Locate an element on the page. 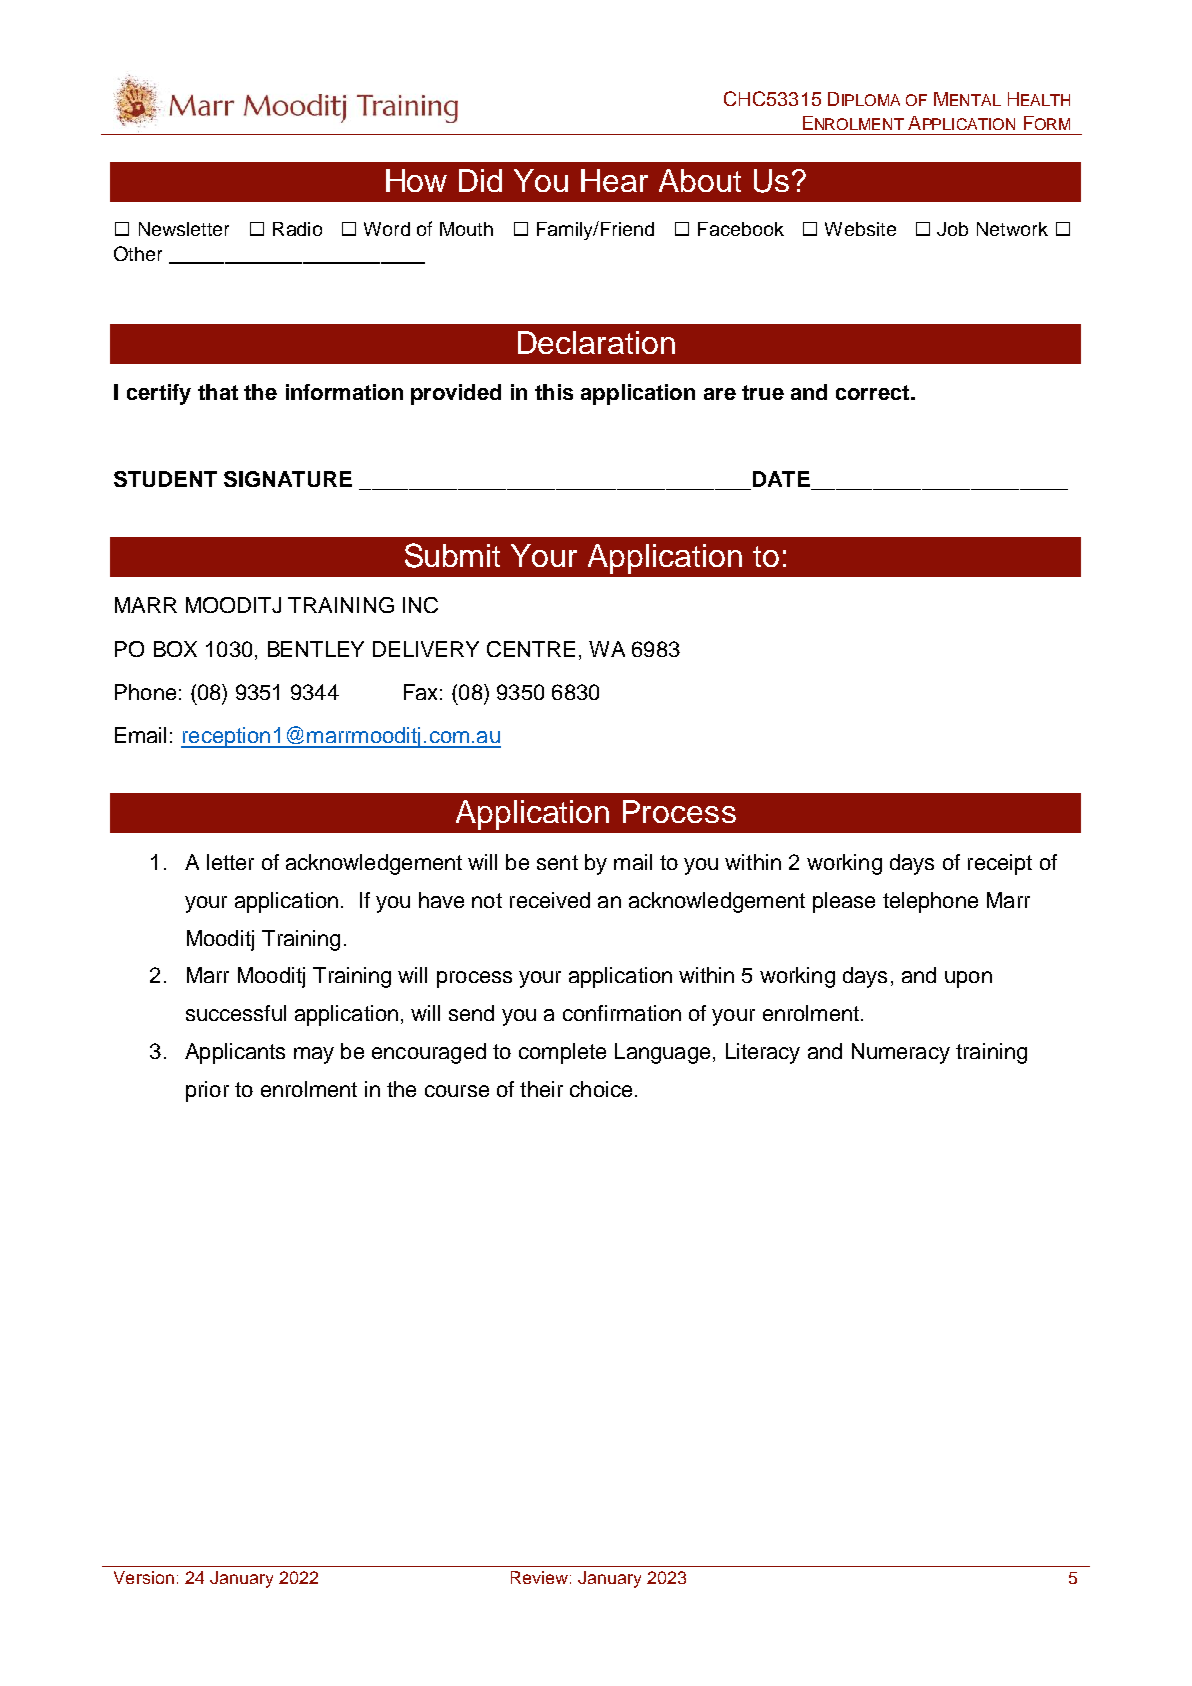 The height and width of the image is (1686, 1192). Radio is located at coordinates (297, 229).
